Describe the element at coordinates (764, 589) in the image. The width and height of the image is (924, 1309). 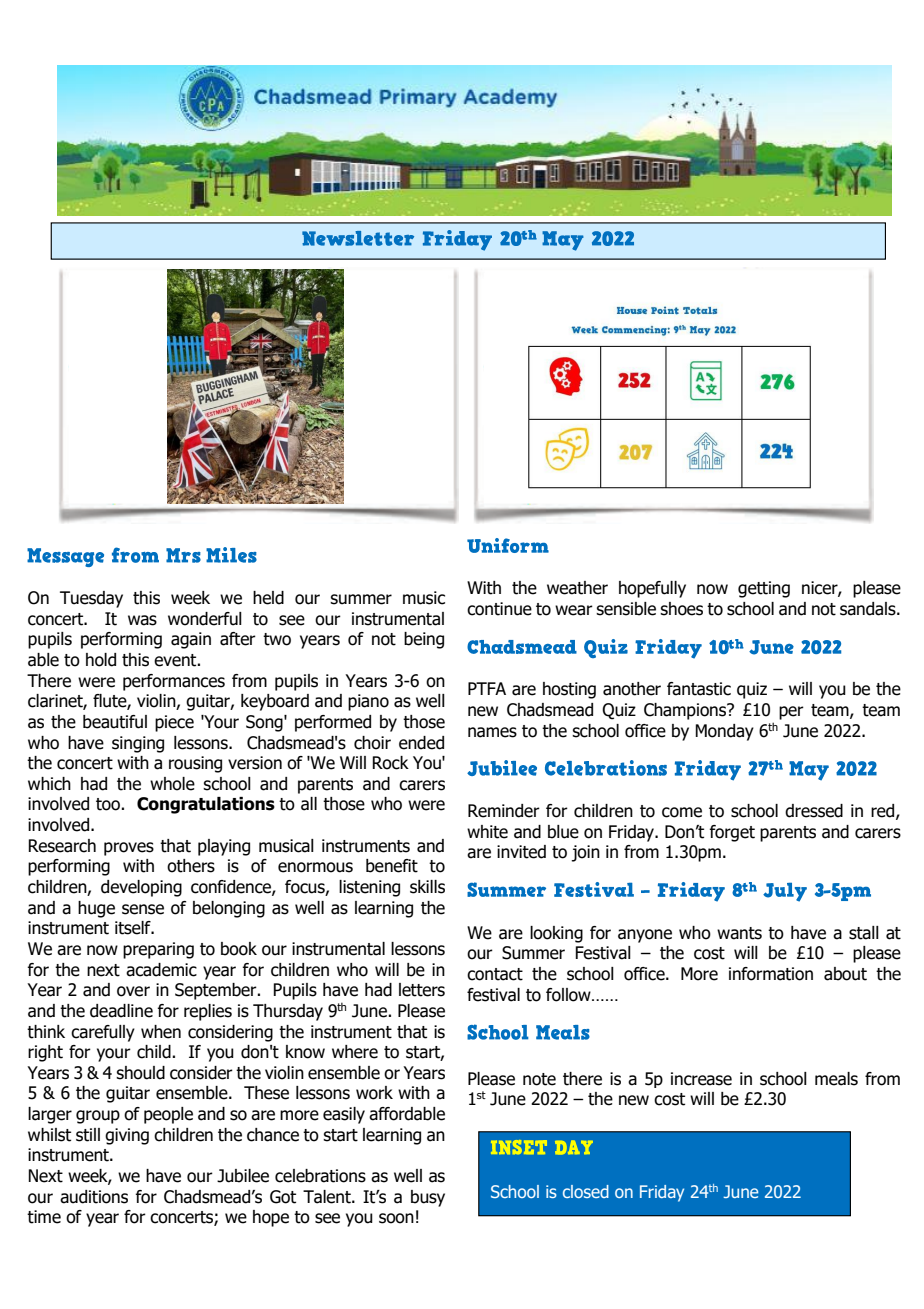
I see `getting` at that location.
